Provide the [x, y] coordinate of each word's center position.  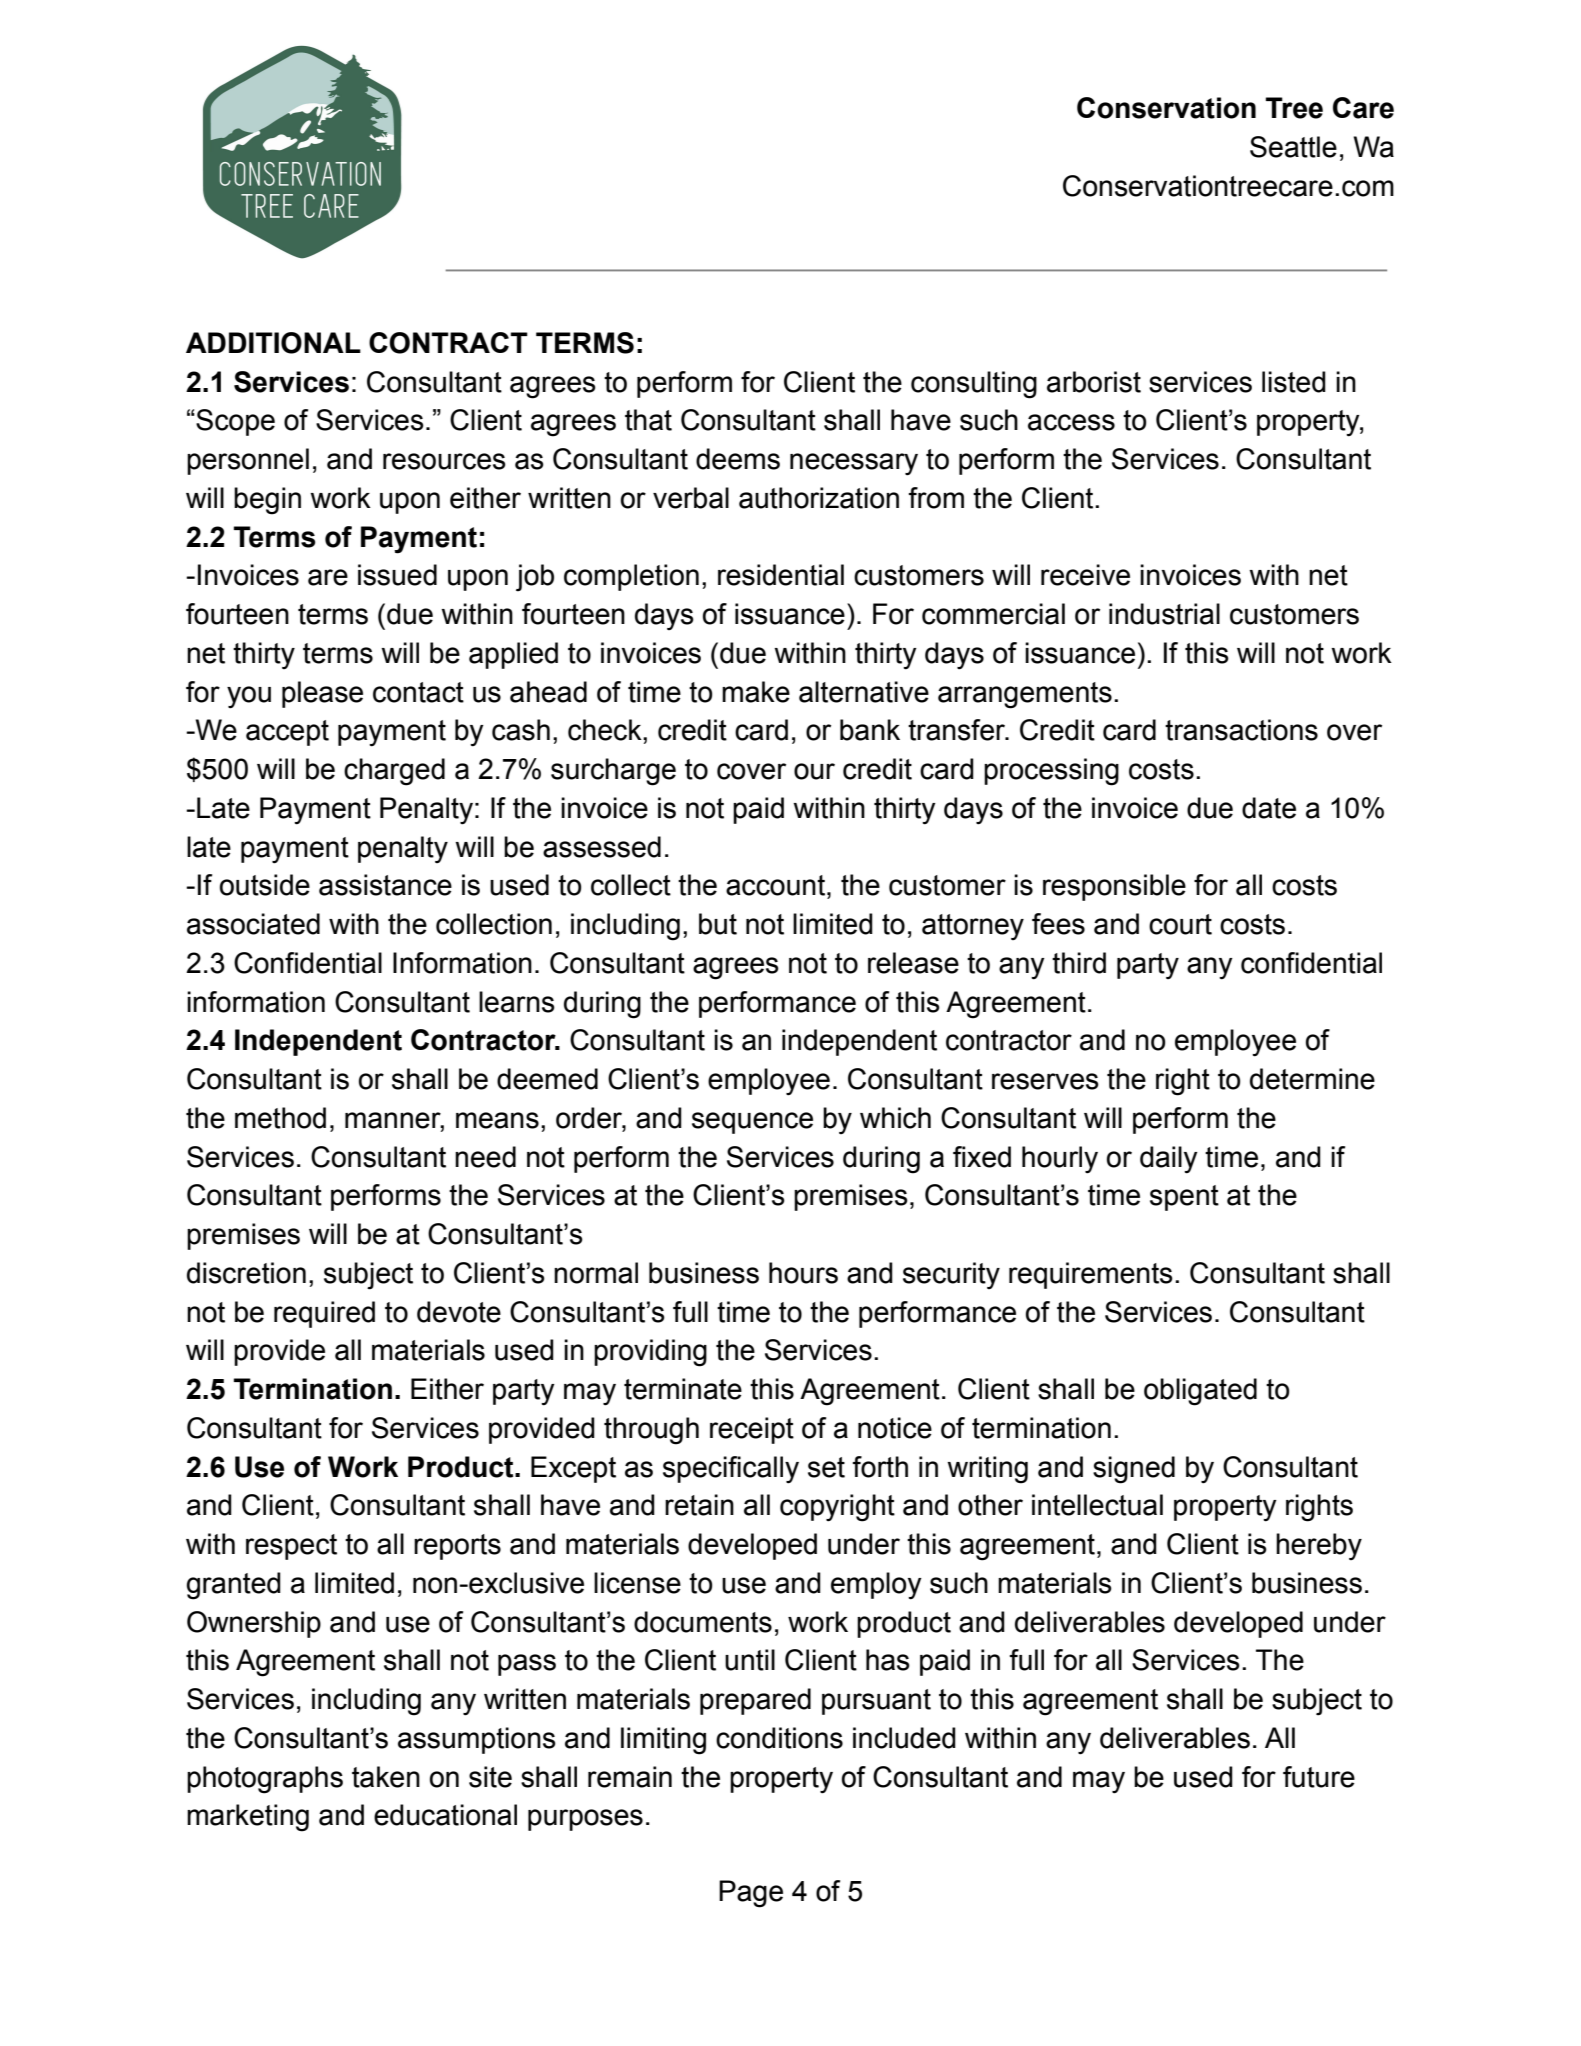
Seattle [1293, 147]
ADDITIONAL [273, 343]
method [280, 1118]
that [648, 420]
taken [386, 1777]
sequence [752, 1123]
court [1180, 924]
